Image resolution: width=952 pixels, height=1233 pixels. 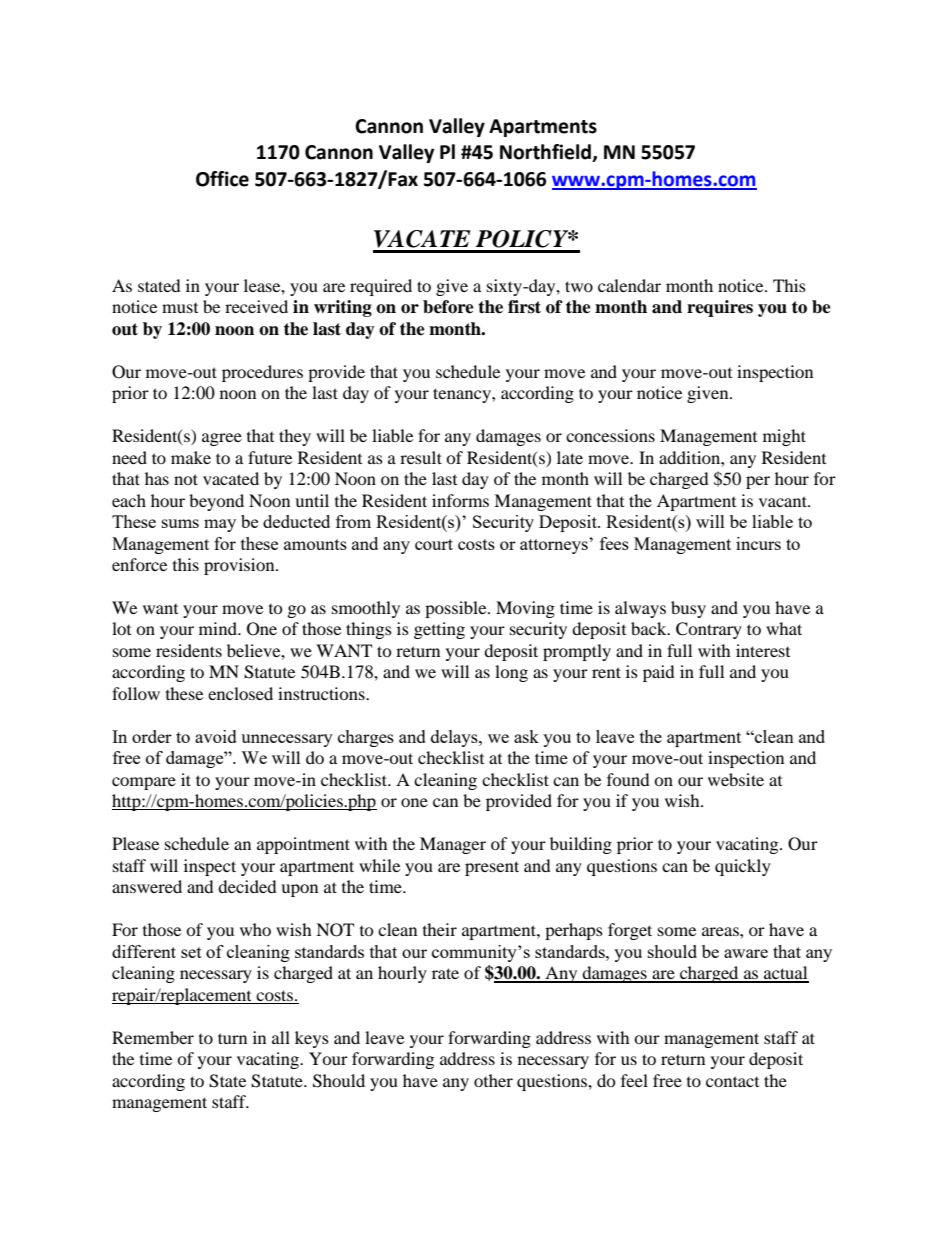 I want to click on agree, so click(x=222, y=439).
